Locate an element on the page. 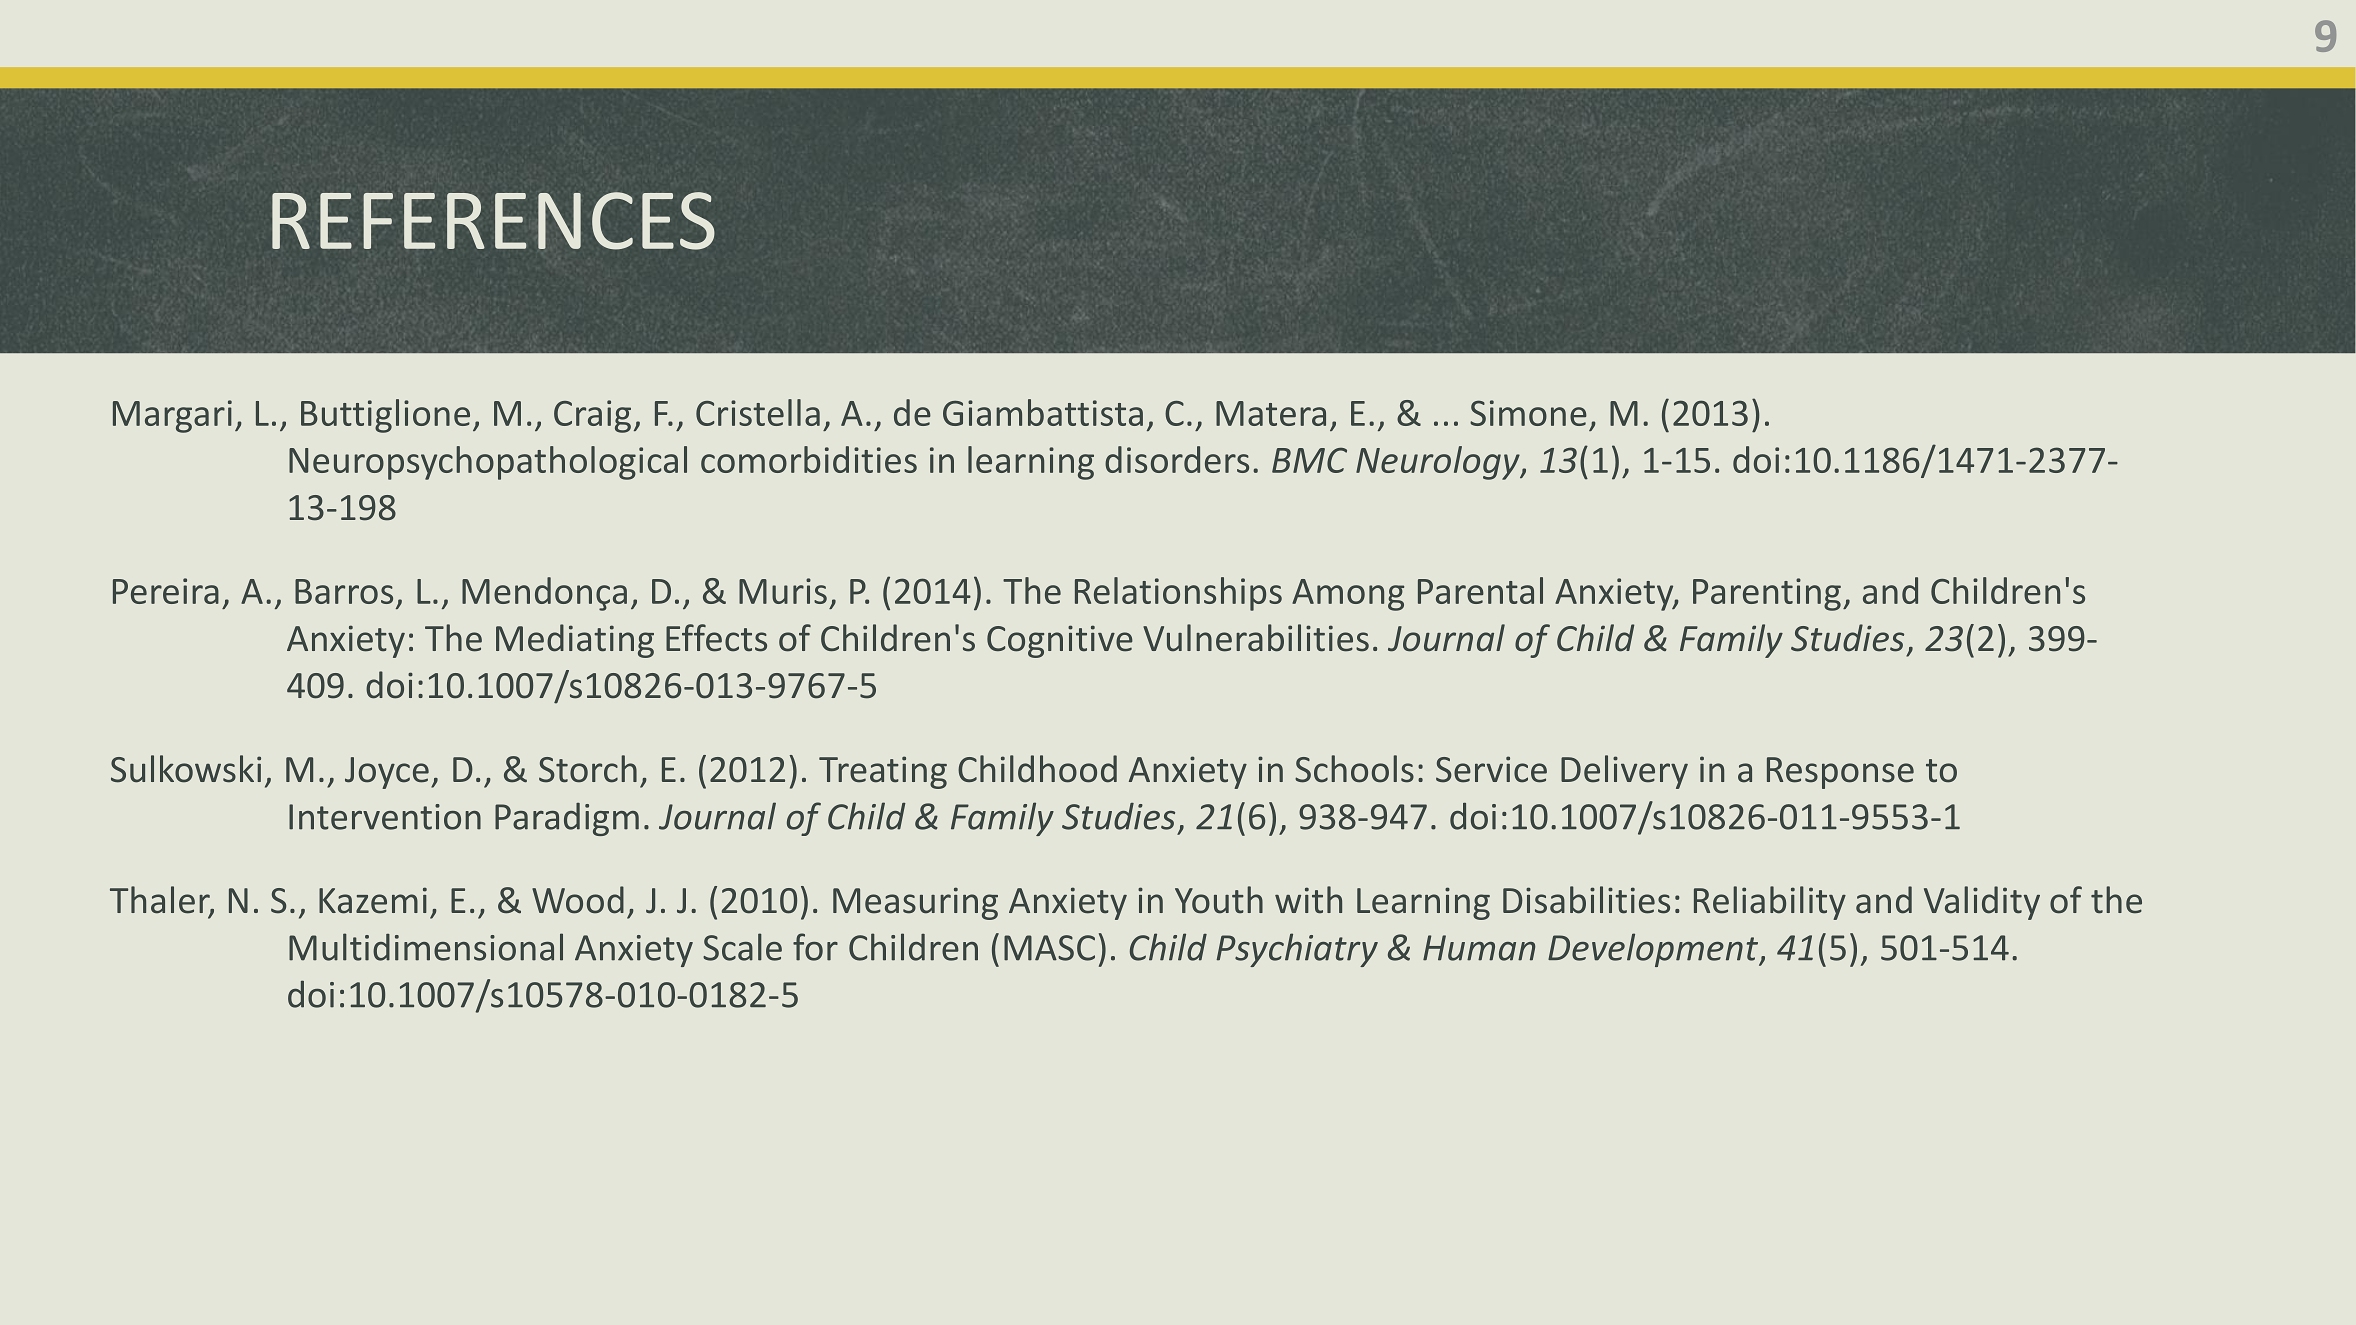 The height and width of the image is (1325, 2356). Neurology is located at coordinates (1439, 463).
